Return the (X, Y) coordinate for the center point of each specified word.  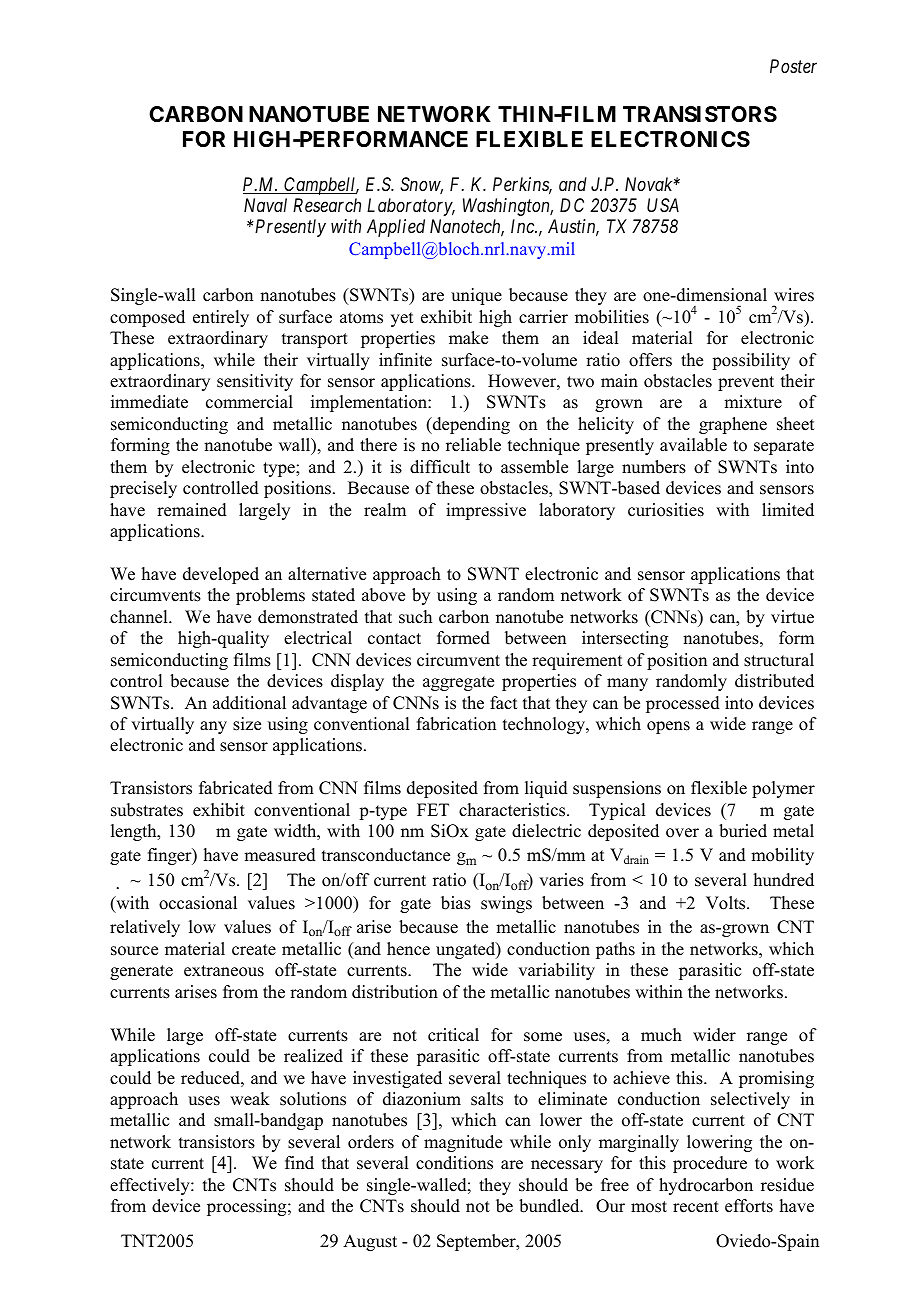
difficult (440, 467)
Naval (265, 205)
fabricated (236, 788)
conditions (454, 1163)
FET (433, 809)
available (693, 445)
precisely (143, 489)
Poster (793, 66)
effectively (151, 1186)
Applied (396, 228)
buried (743, 831)
